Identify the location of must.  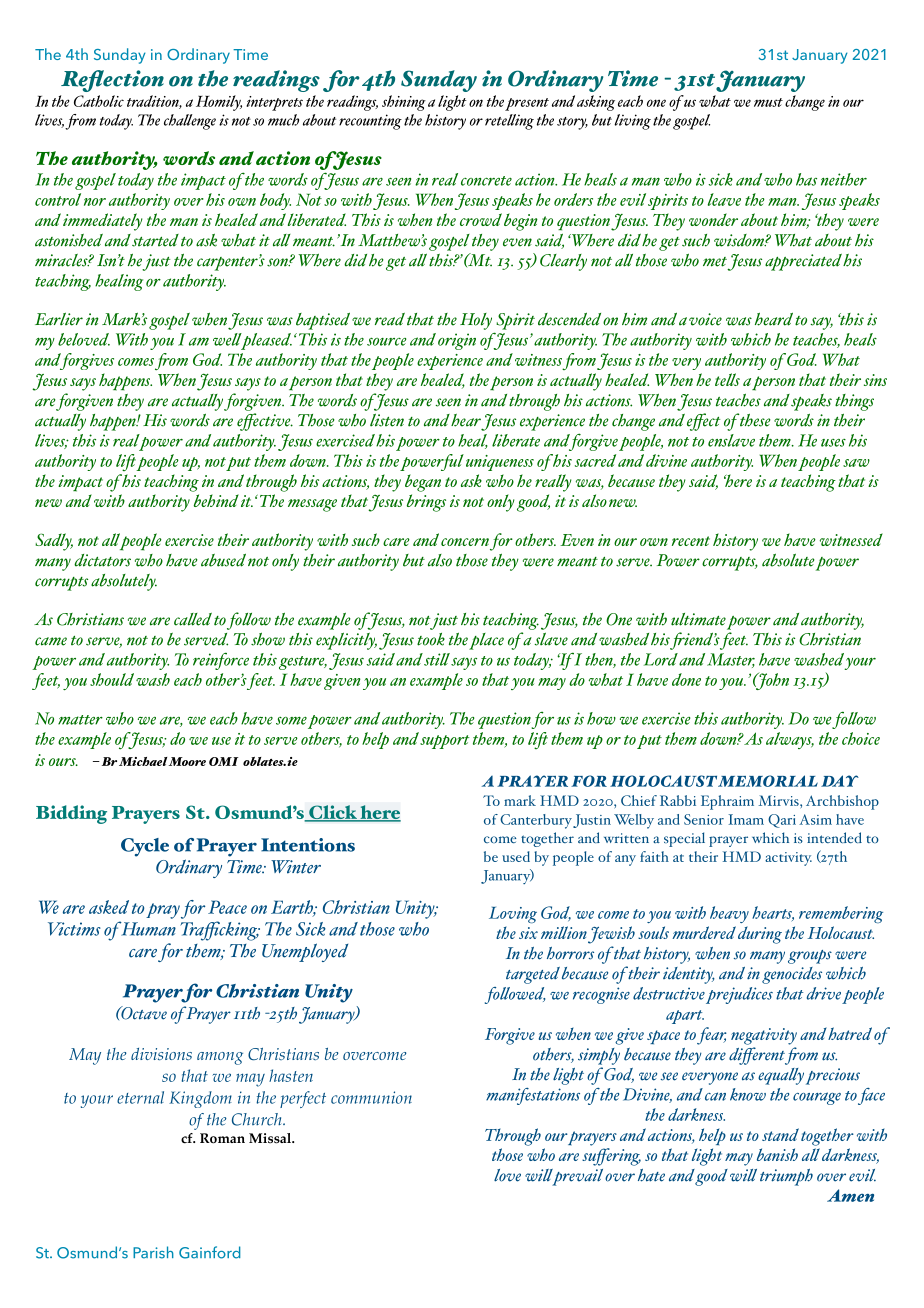
(768, 102).
